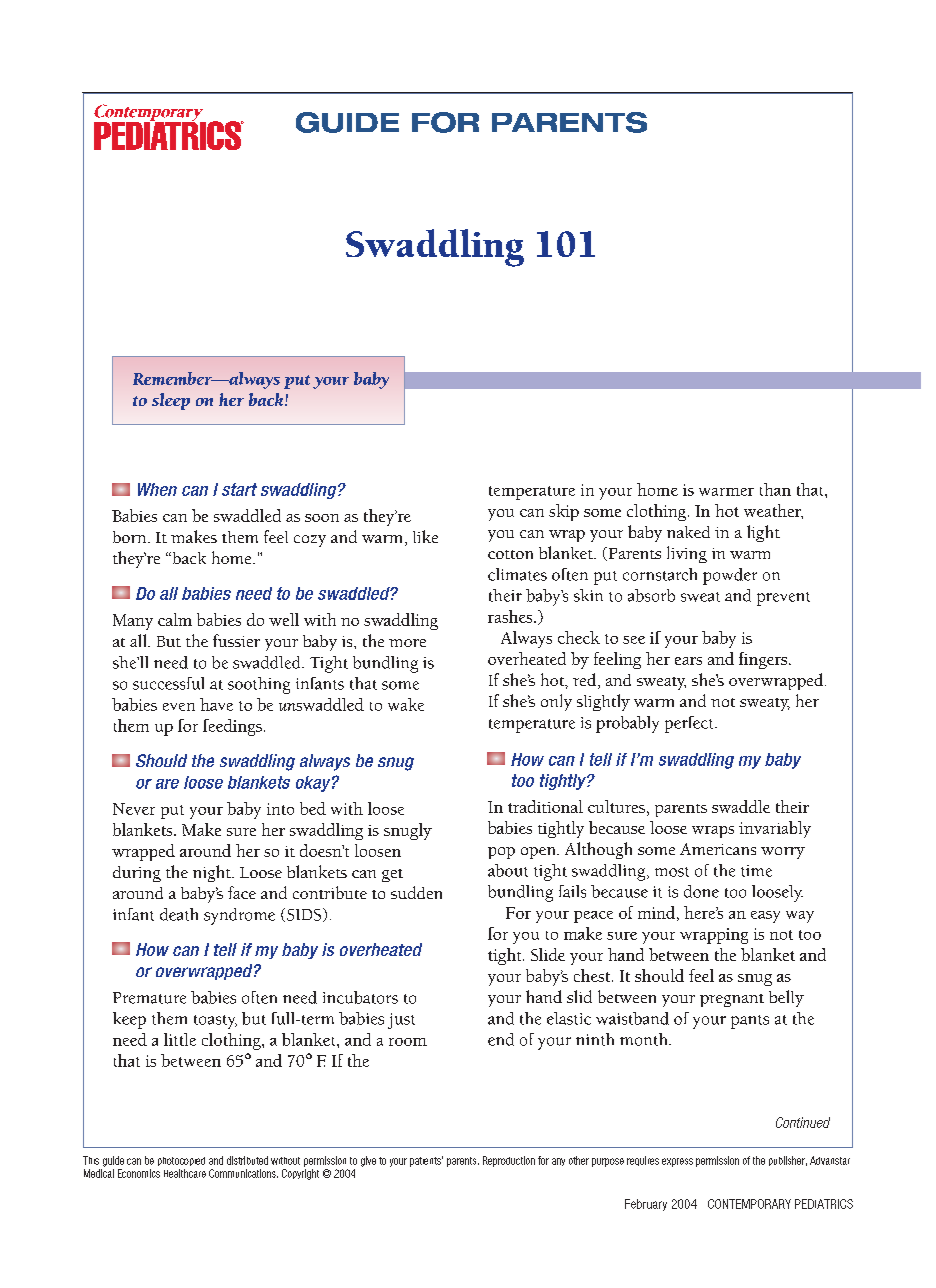 The width and height of the page is (936, 1288). I want to click on Reproduction, so click(509, 1161).
